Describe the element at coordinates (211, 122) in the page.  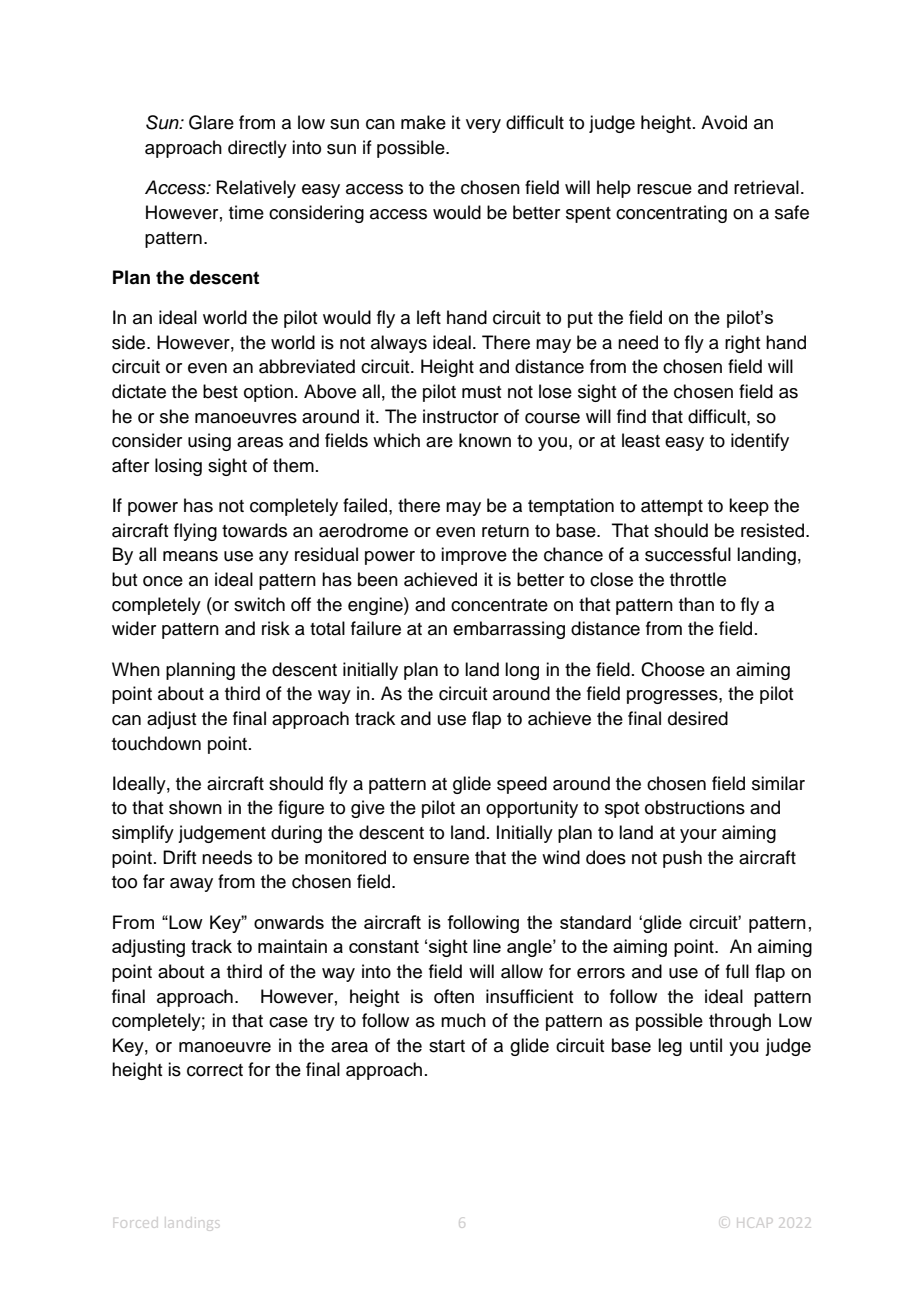
I see `Glare` at that location.
